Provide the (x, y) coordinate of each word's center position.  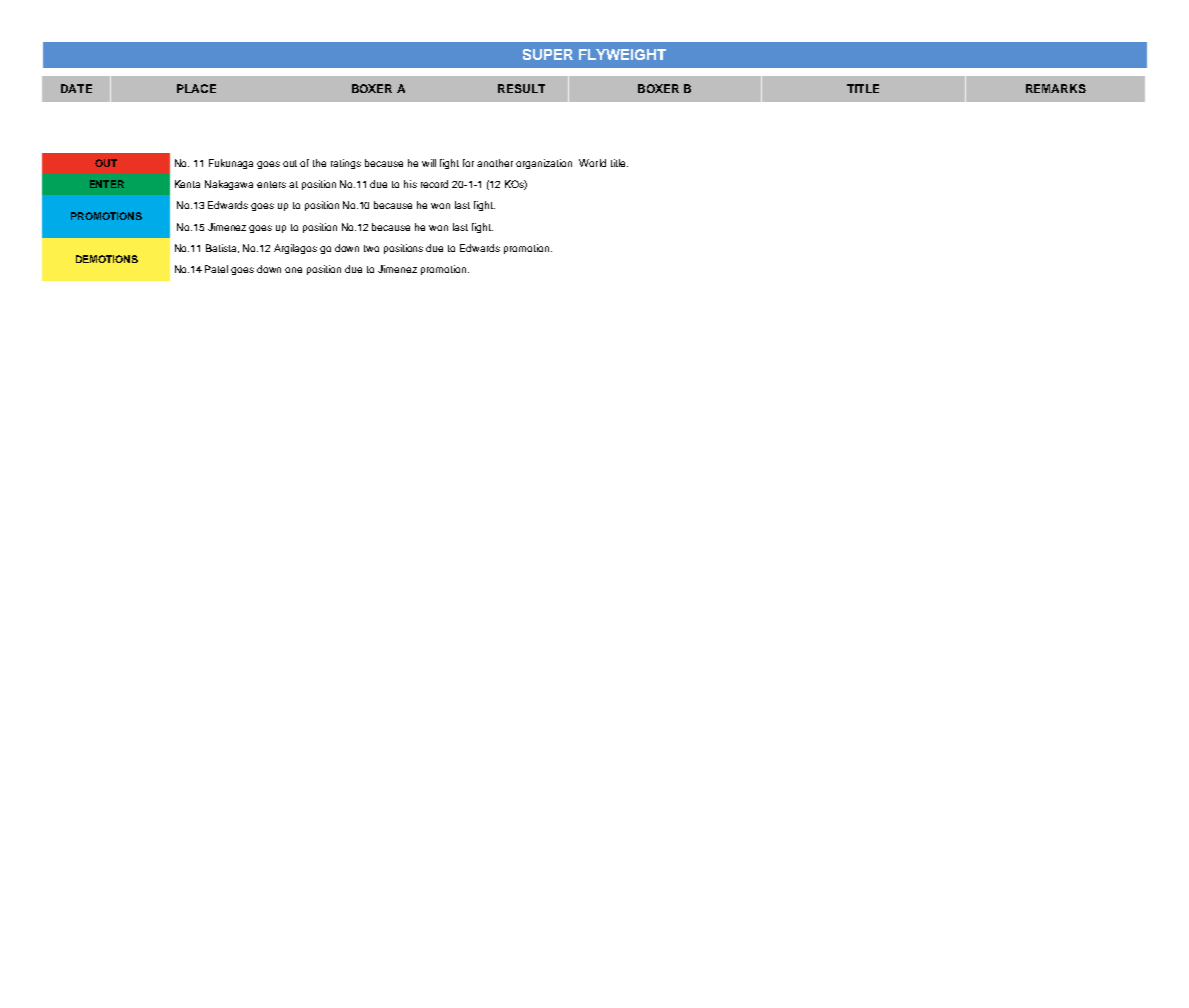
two (371, 248)
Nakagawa (229, 185)
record (434, 184)
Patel (216, 269)
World (592, 163)
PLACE (196, 88)
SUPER (548, 54)
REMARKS (1056, 88)
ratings (346, 164)
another (495, 163)
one (293, 270)
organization (544, 164)
